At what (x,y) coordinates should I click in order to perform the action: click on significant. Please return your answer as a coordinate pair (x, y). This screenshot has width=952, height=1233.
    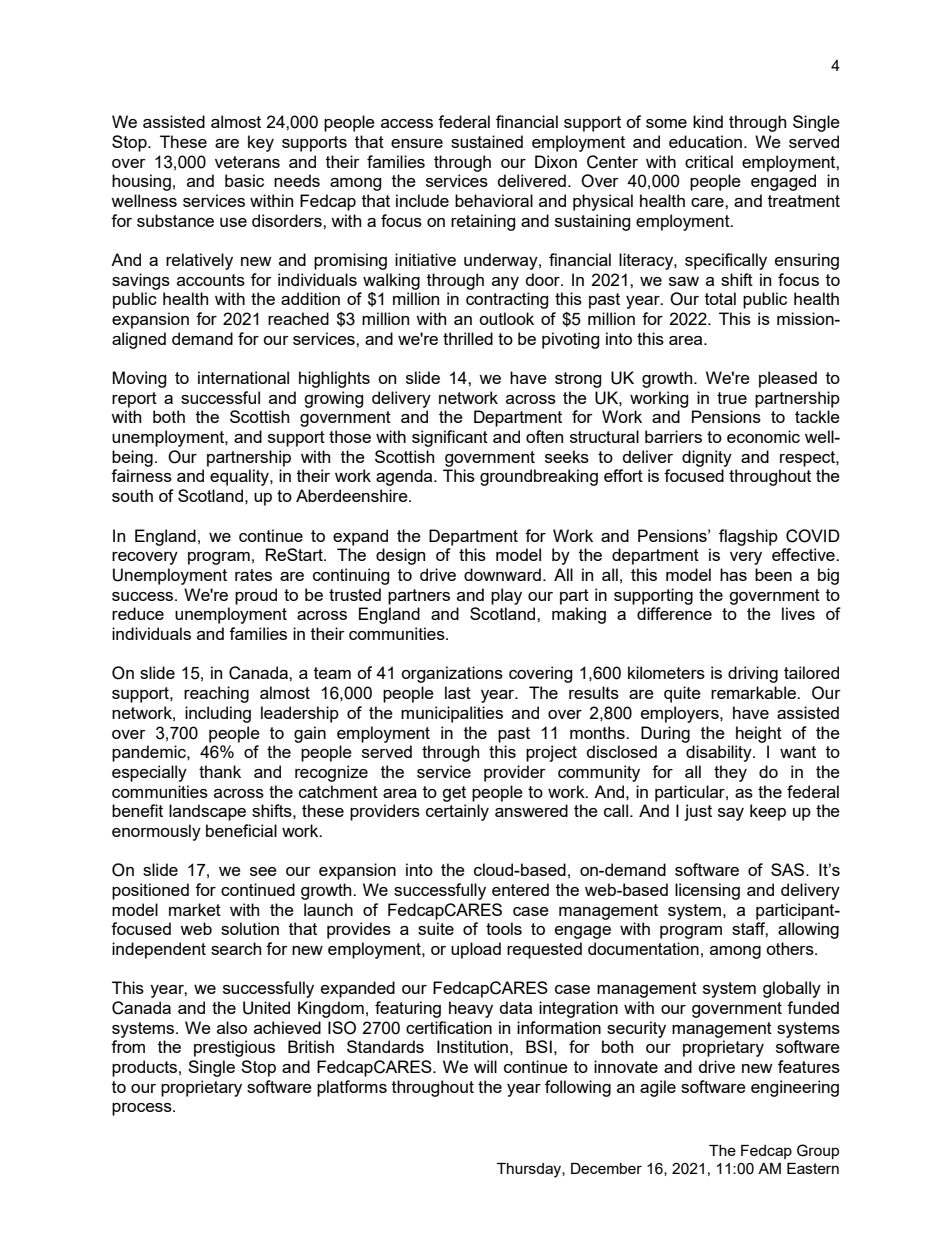
    Looking at the image, I should click on (450, 438).
